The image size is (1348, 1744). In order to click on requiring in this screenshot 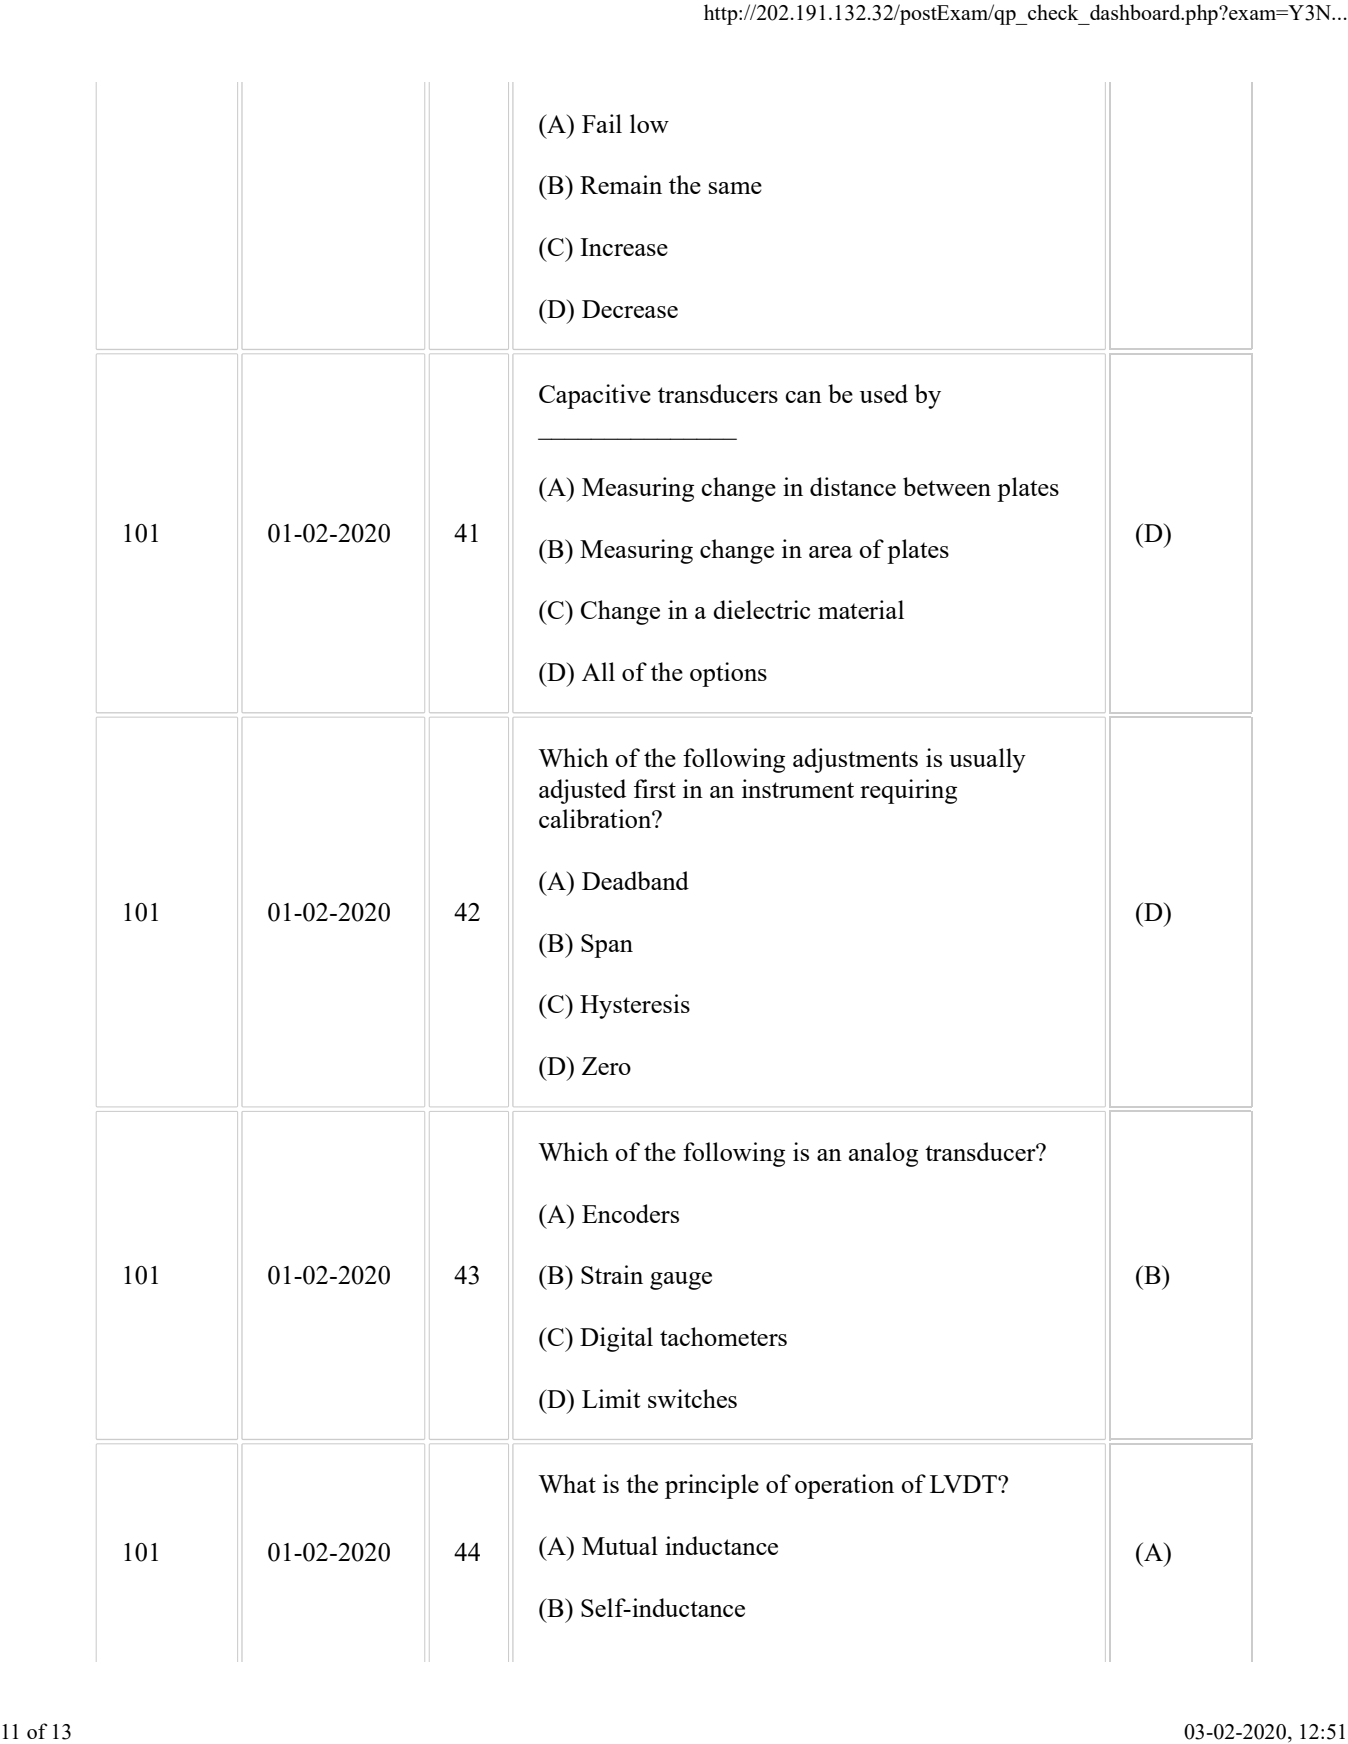, I will do `click(908, 791)`.
